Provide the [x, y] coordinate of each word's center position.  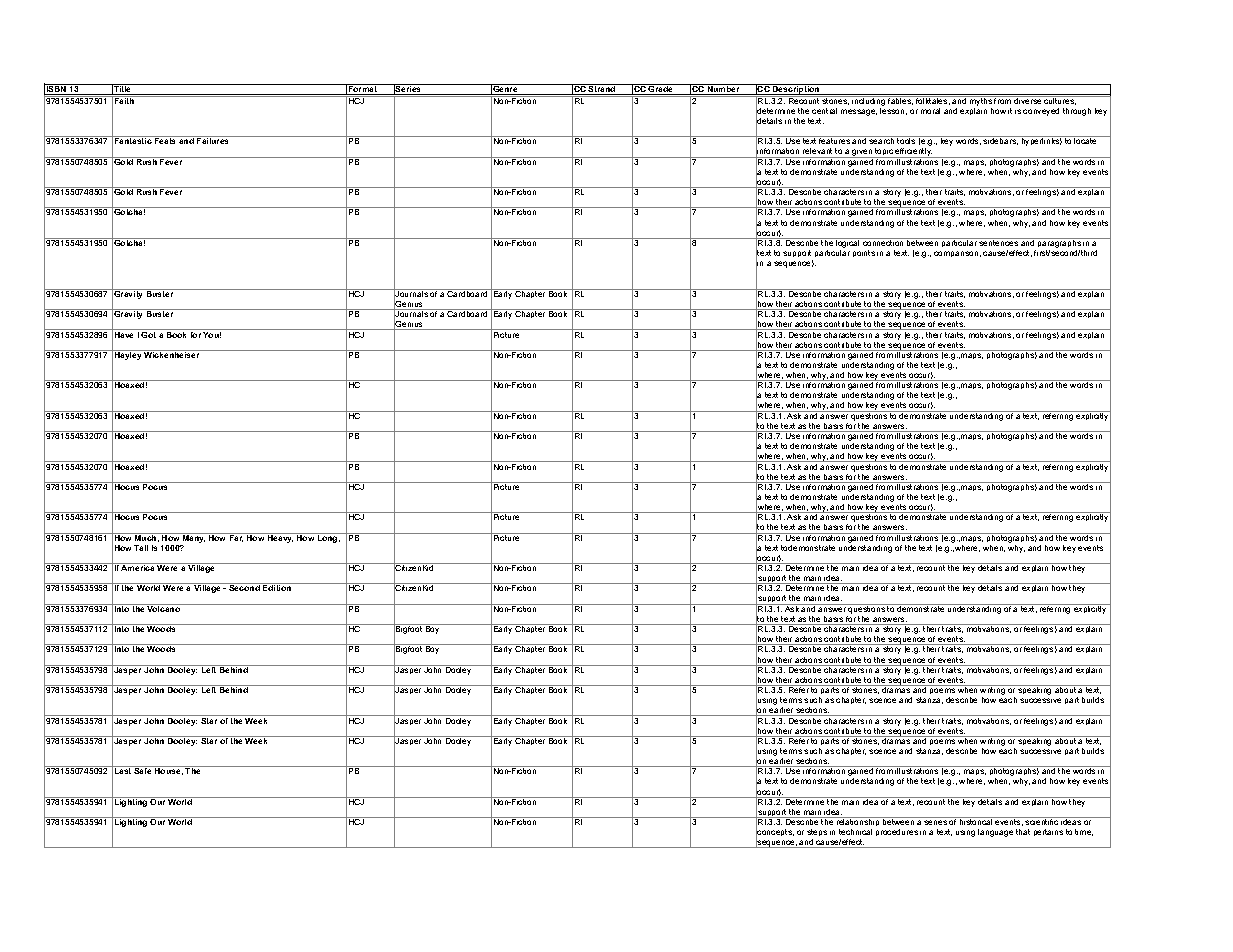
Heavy [280, 538]
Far [236, 537]
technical [855, 832]
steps [817, 834]
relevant [817, 151]
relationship [858, 823]
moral [930, 111]
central [824, 111]
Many [194, 538]
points [864, 253]
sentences [999, 242]
